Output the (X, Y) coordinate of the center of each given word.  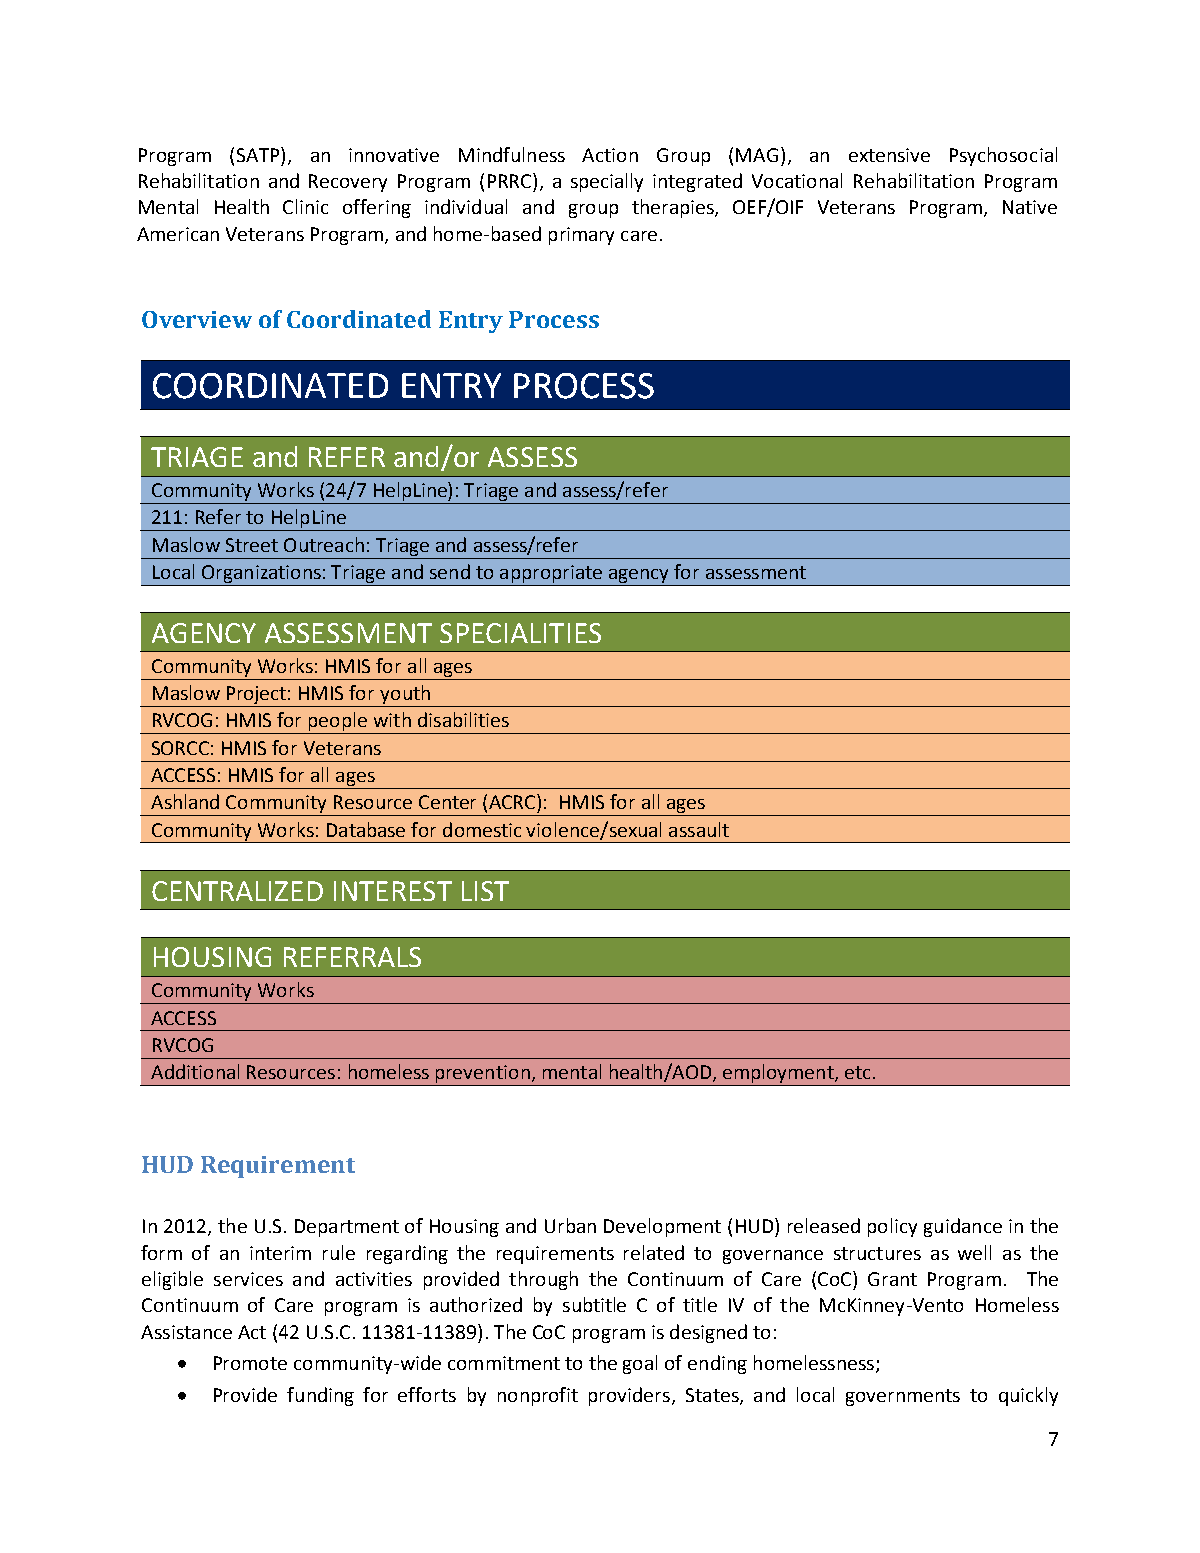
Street (252, 545)
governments (903, 1397)
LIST (485, 891)
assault (699, 829)
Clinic (305, 206)
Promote (250, 1363)
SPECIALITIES (520, 633)
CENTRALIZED (237, 891)
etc (857, 1072)
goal (640, 1364)
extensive (889, 155)
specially (607, 182)
